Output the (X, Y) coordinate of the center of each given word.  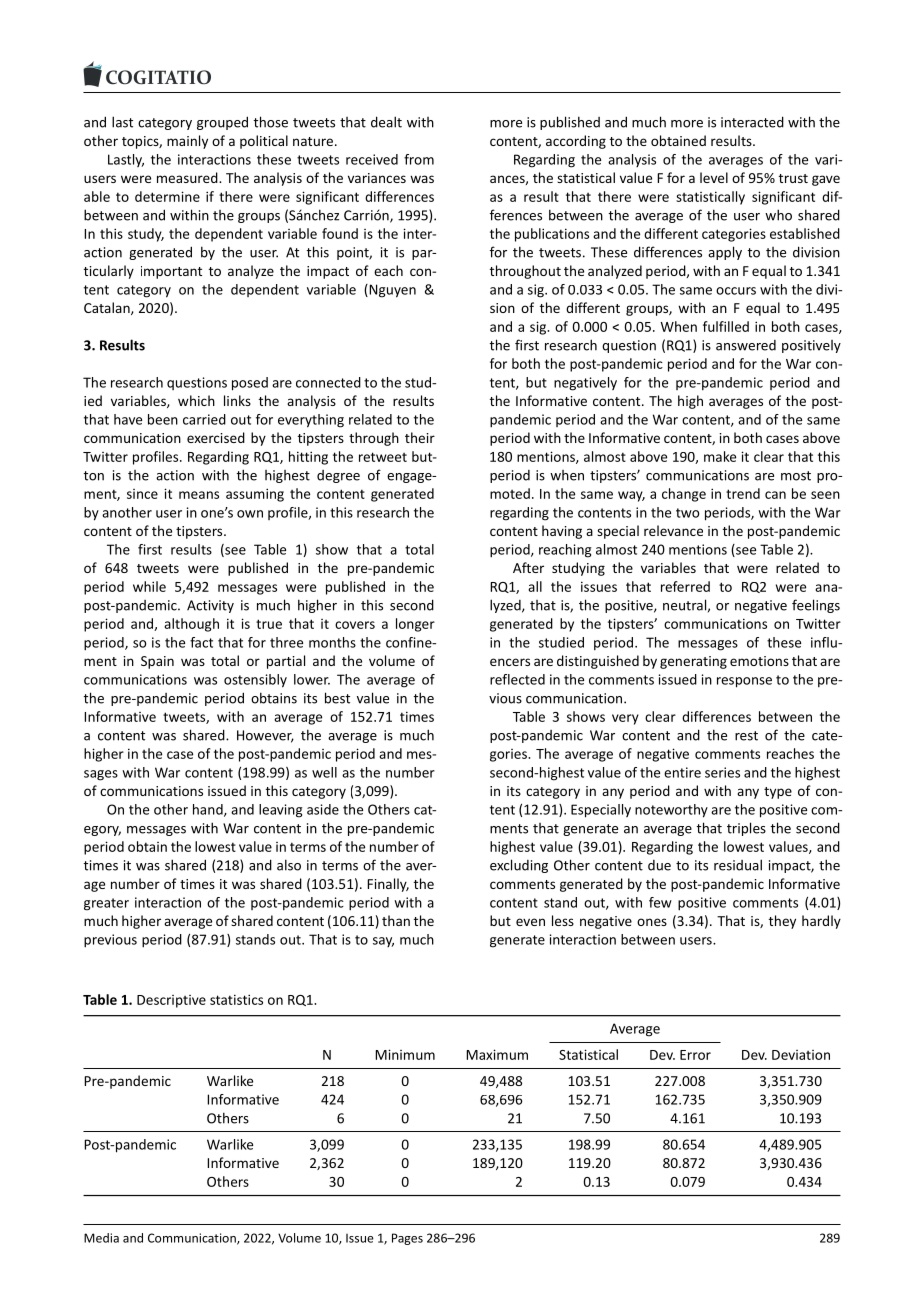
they (782, 922)
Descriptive (171, 1001)
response (744, 682)
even (530, 922)
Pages (407, 1239)
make (720, 456)
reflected (517, 679)
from (419, 159)
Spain (157, 662)
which (196, 400)
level (714, 177)
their (420, 437)
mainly (187, 142)
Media (101, 1238)
